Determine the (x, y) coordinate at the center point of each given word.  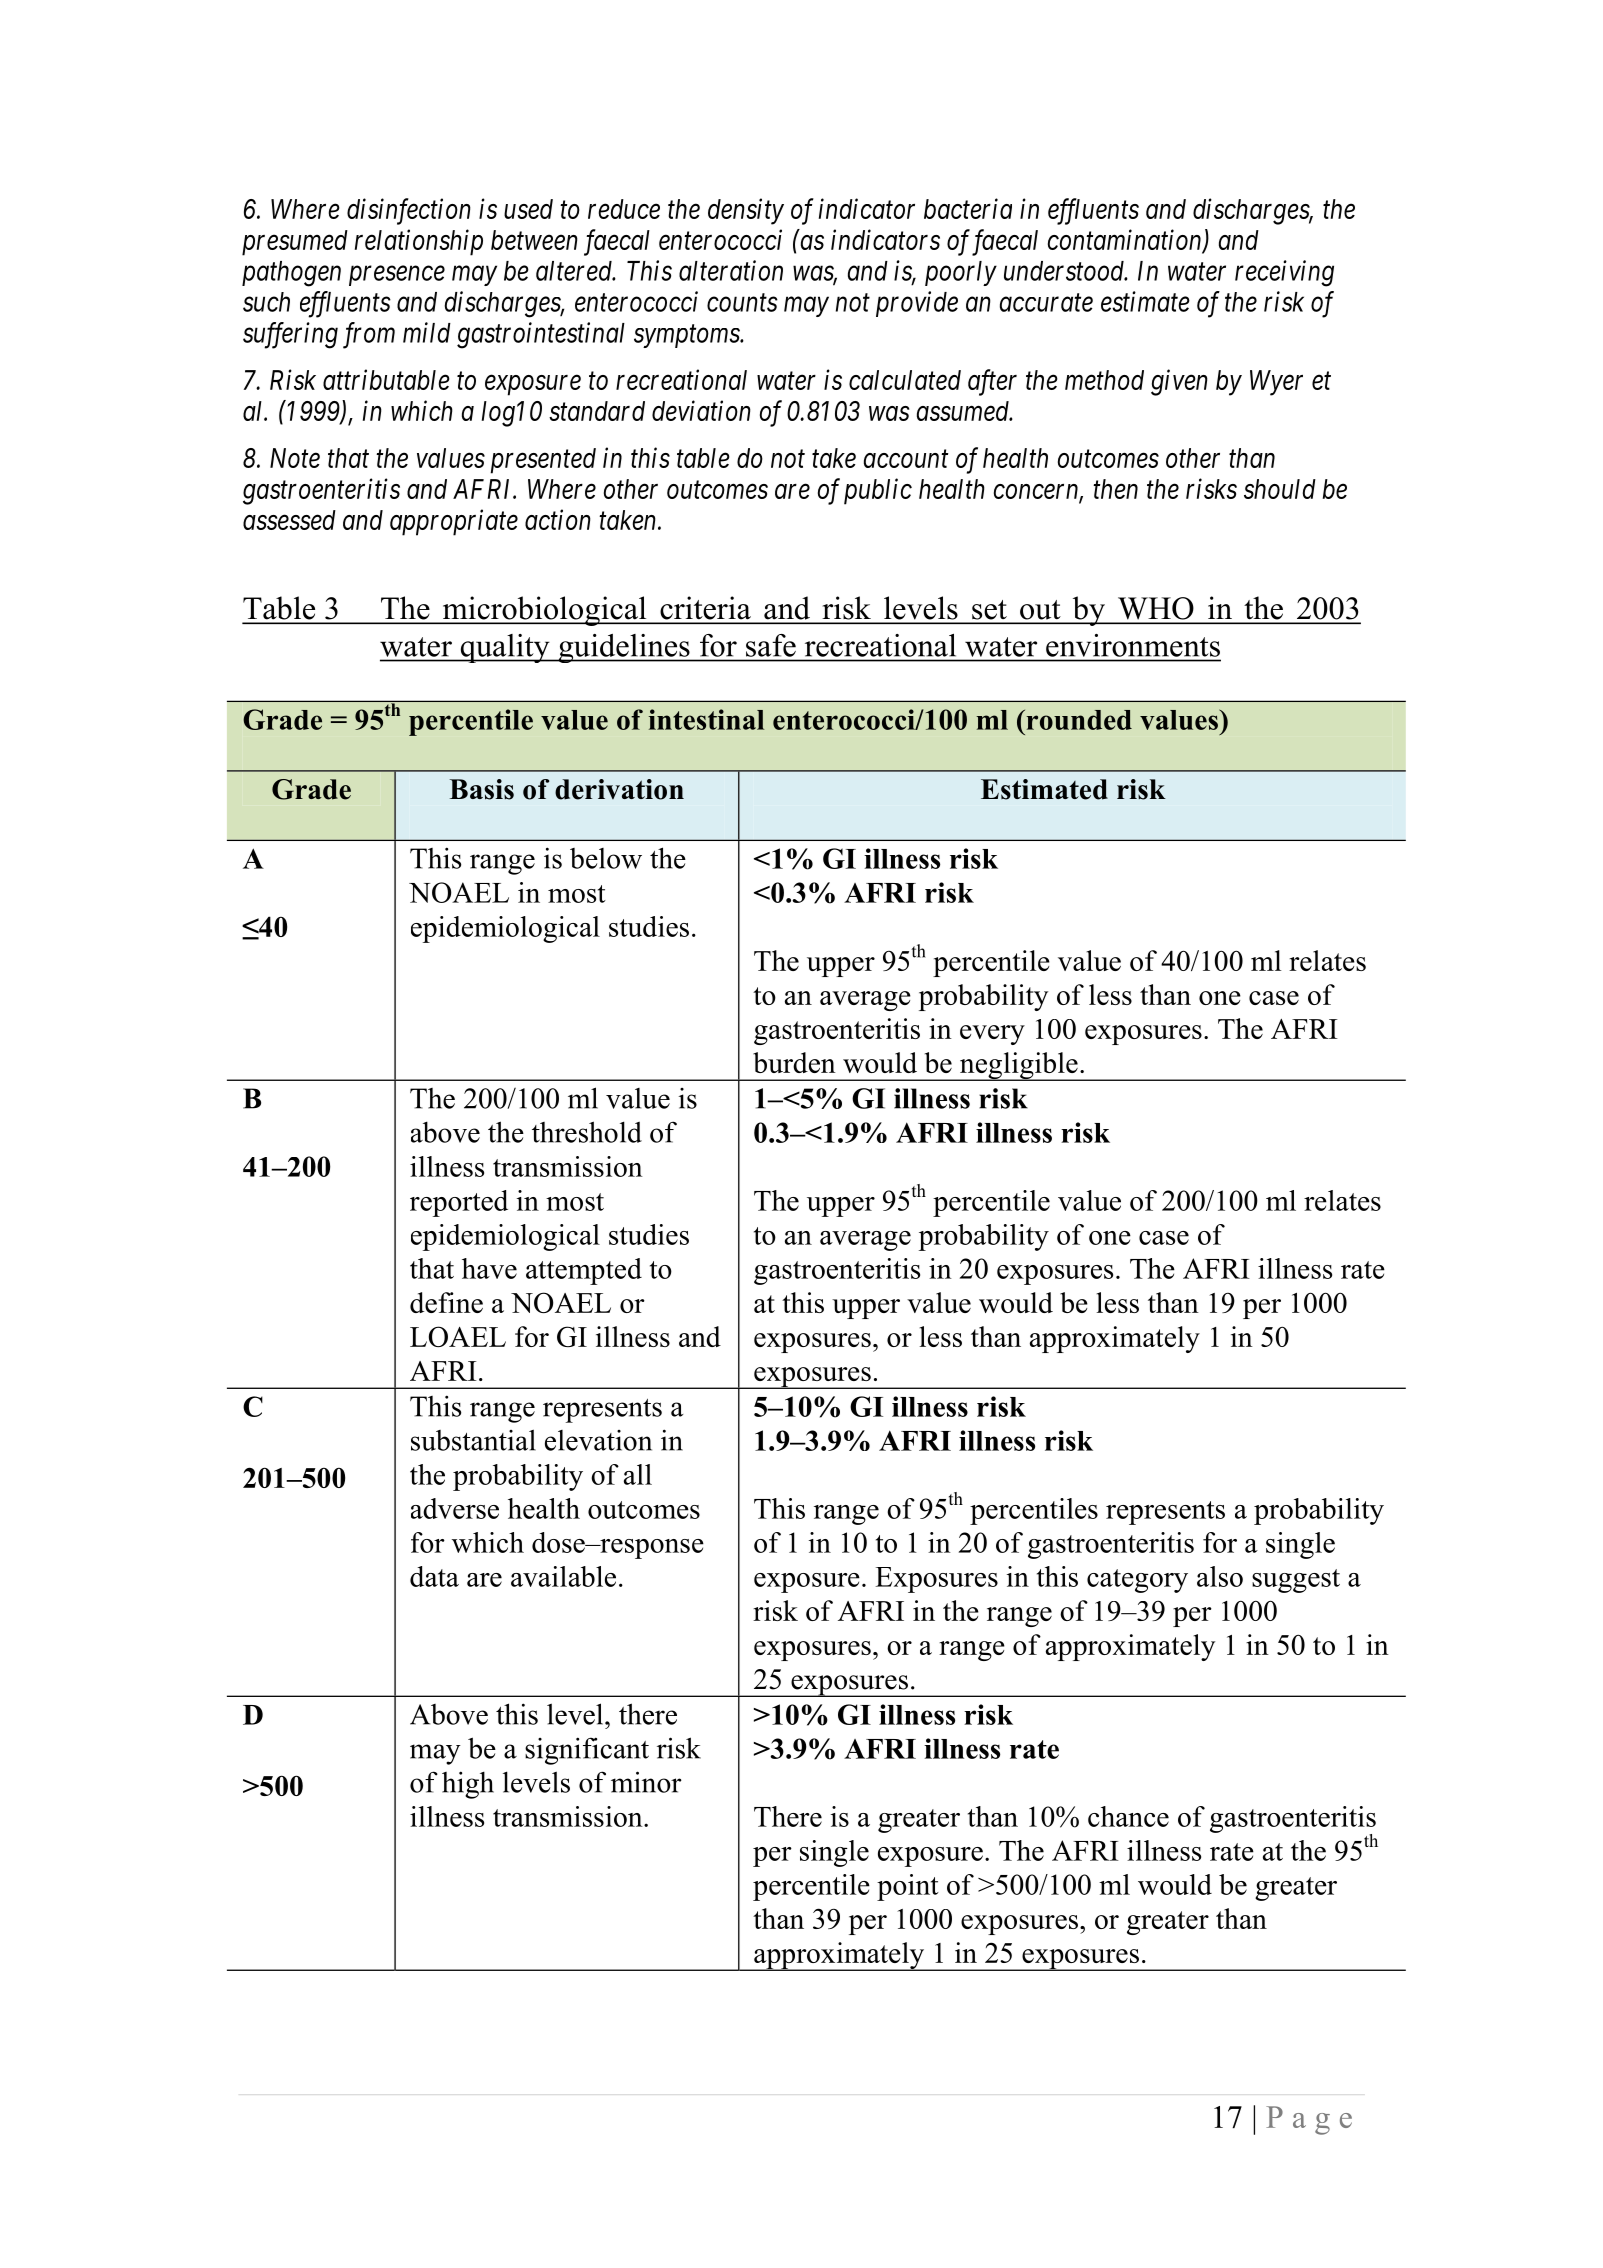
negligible (1019, 1066)
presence (397, 276)
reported (459, 1203)
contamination (1126, 241)
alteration (731, 270)
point (908, 1887)
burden (794, 1062)
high (468, 1785)
